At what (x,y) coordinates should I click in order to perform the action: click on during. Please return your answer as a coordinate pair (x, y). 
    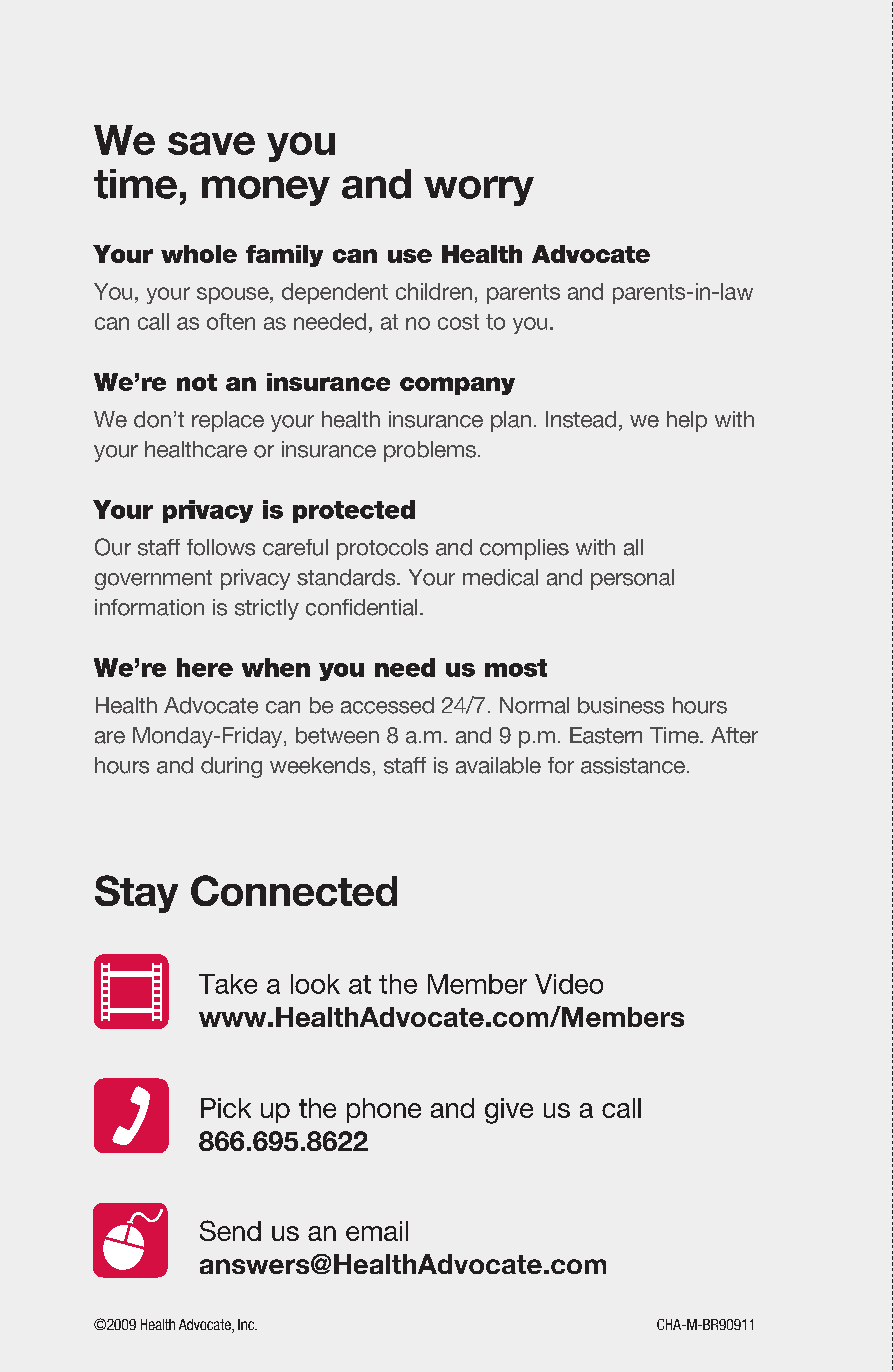
    Looking at the image, I should click on (231, 767).
